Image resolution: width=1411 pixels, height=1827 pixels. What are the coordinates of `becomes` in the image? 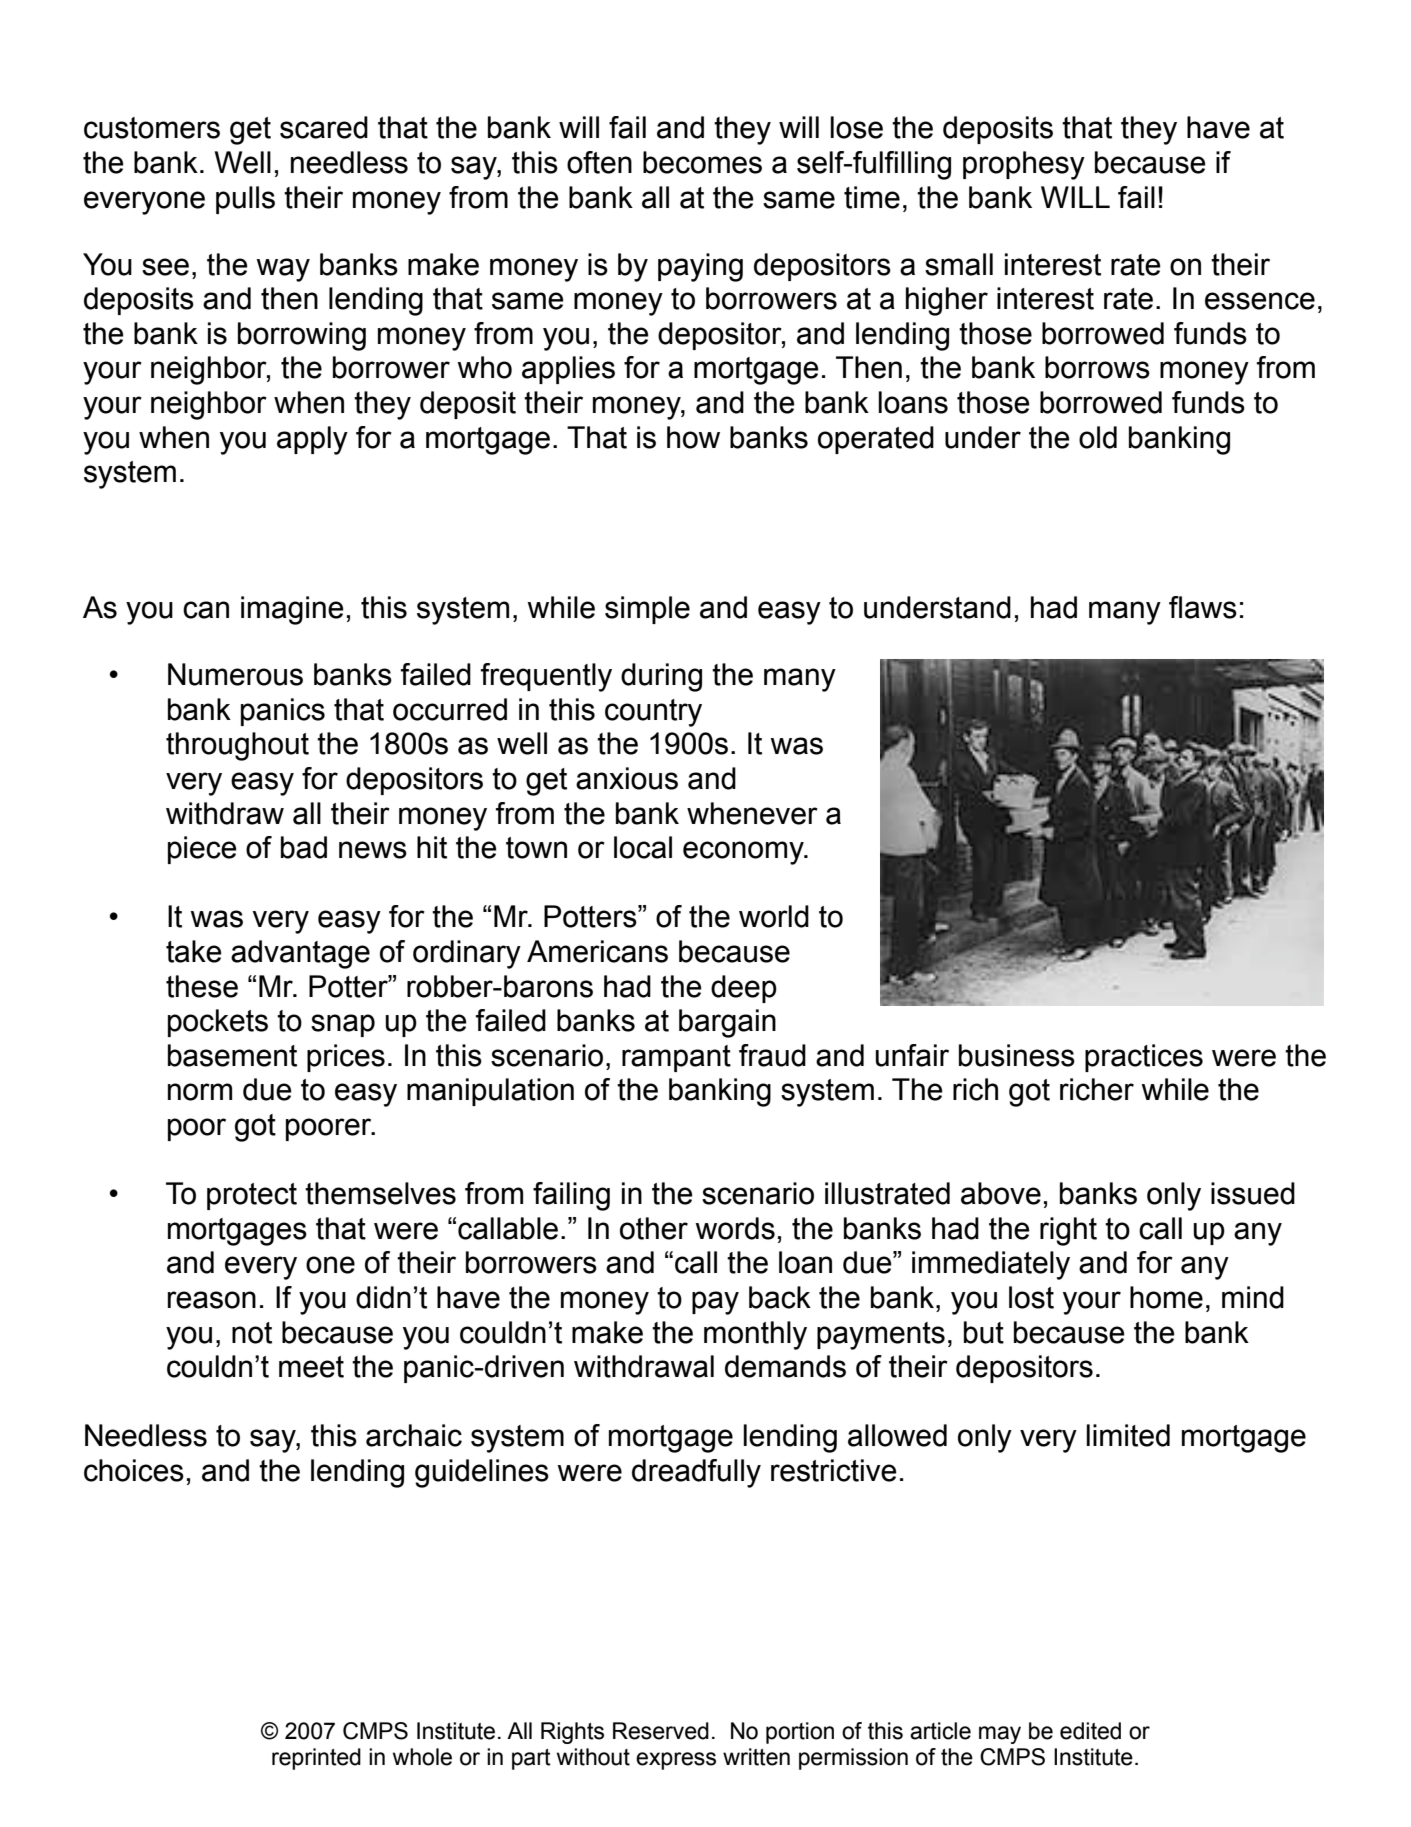 It's located at (702, 162).
